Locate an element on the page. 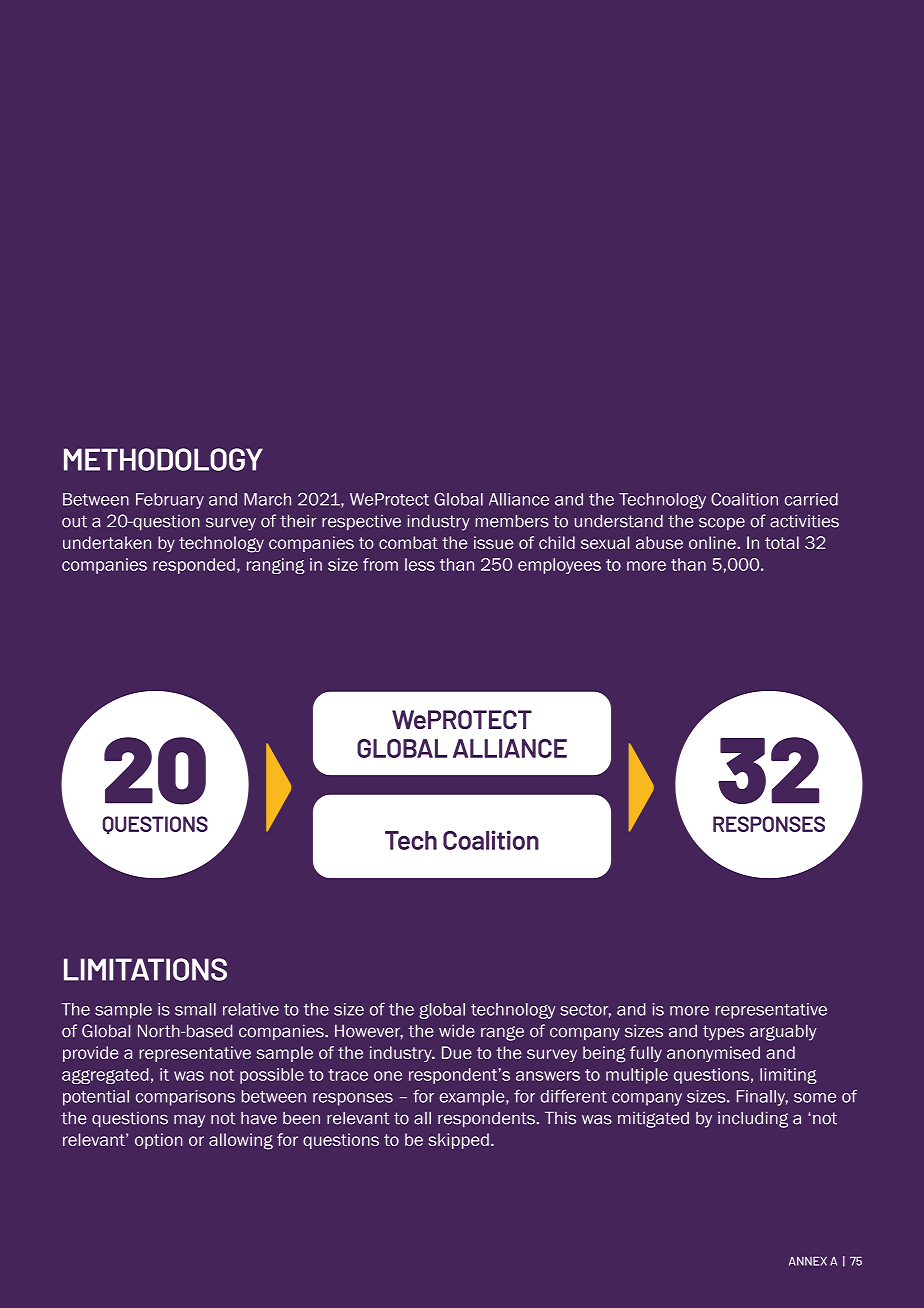 This document has height=1308, width=924. scope is located at coordinates (722, 523).
